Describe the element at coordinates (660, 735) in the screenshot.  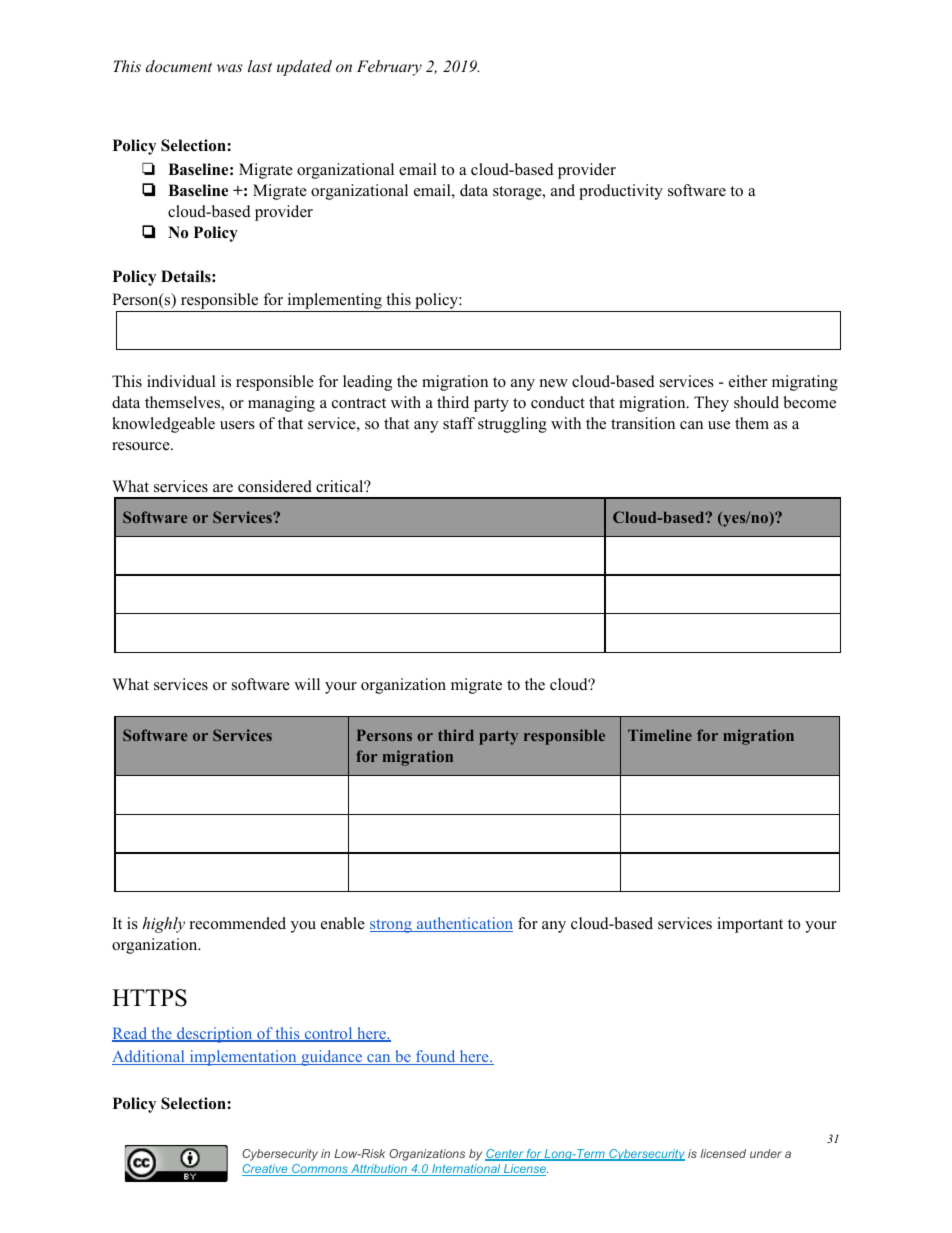
I see `Timeline` at that location.
